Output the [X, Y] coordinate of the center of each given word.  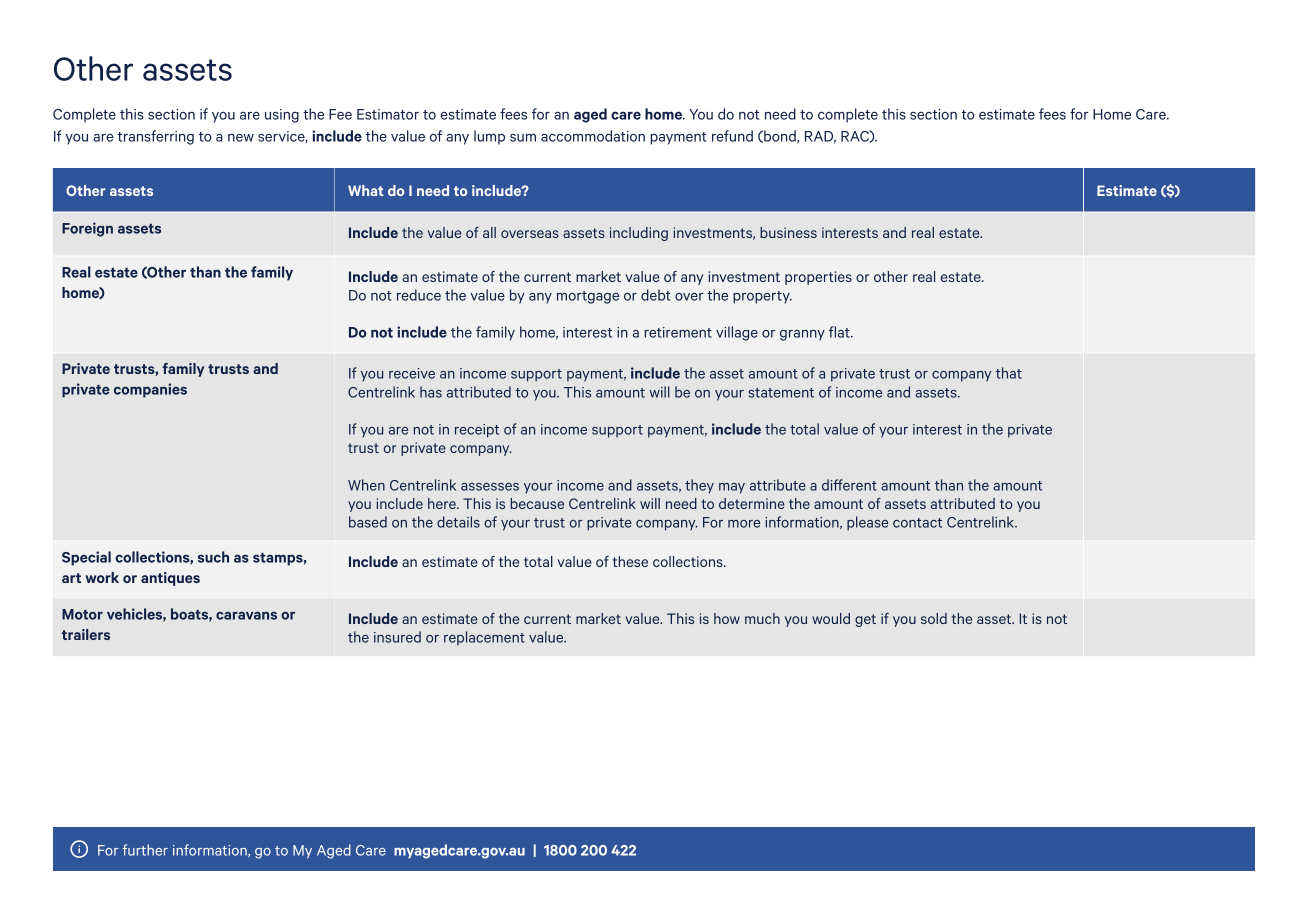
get [865, 620]
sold [934, 618]
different [849, 485]
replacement [484, 638]
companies [150, 390]
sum [523, 138]
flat [840, 332]
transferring [156, 137]
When [366, 485]
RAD [820, 137]
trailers [86, 634]
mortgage [588, 297]
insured [397, 637]
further [145, 850]
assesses [490, 487]
